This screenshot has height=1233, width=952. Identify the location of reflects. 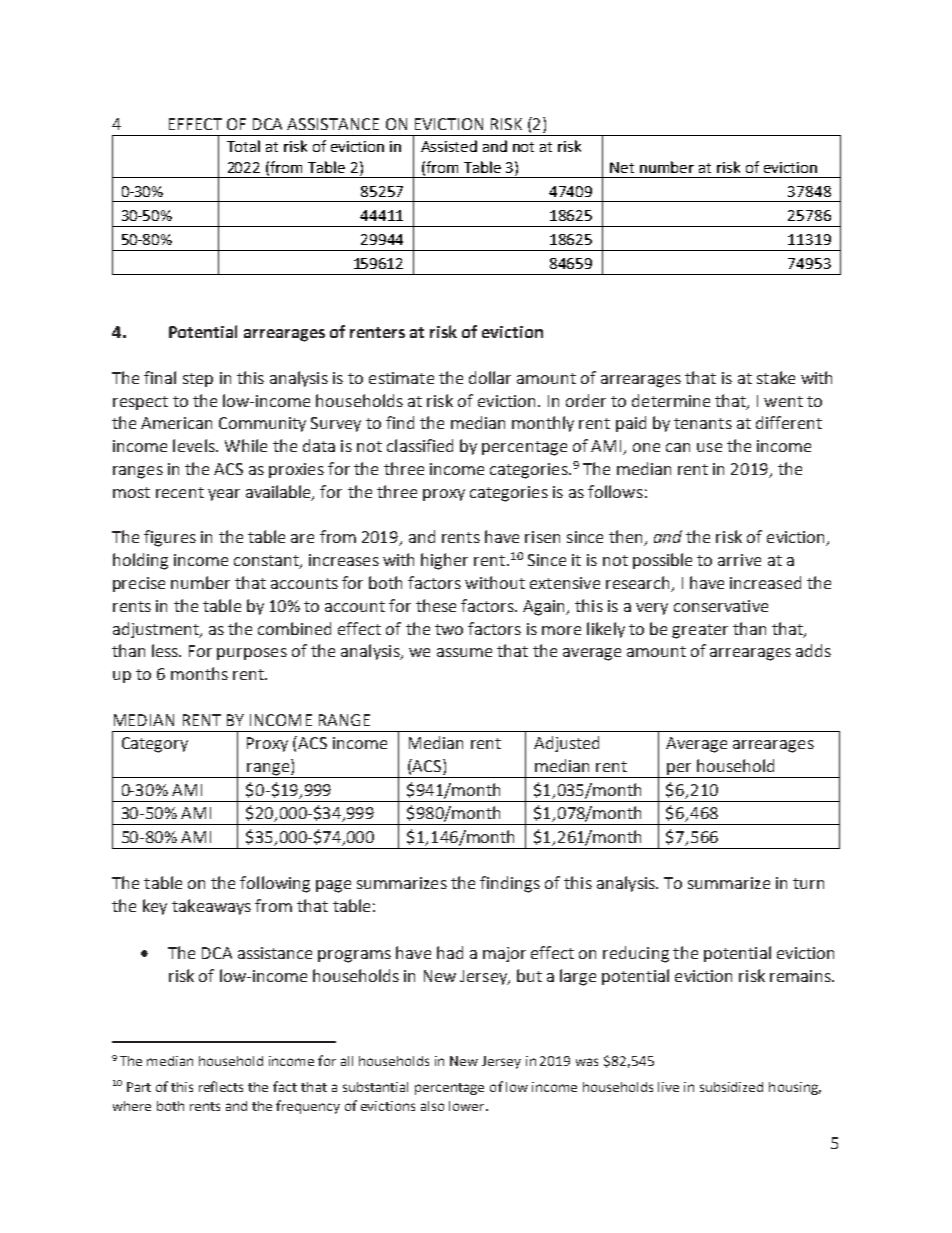
(221, 1086).
